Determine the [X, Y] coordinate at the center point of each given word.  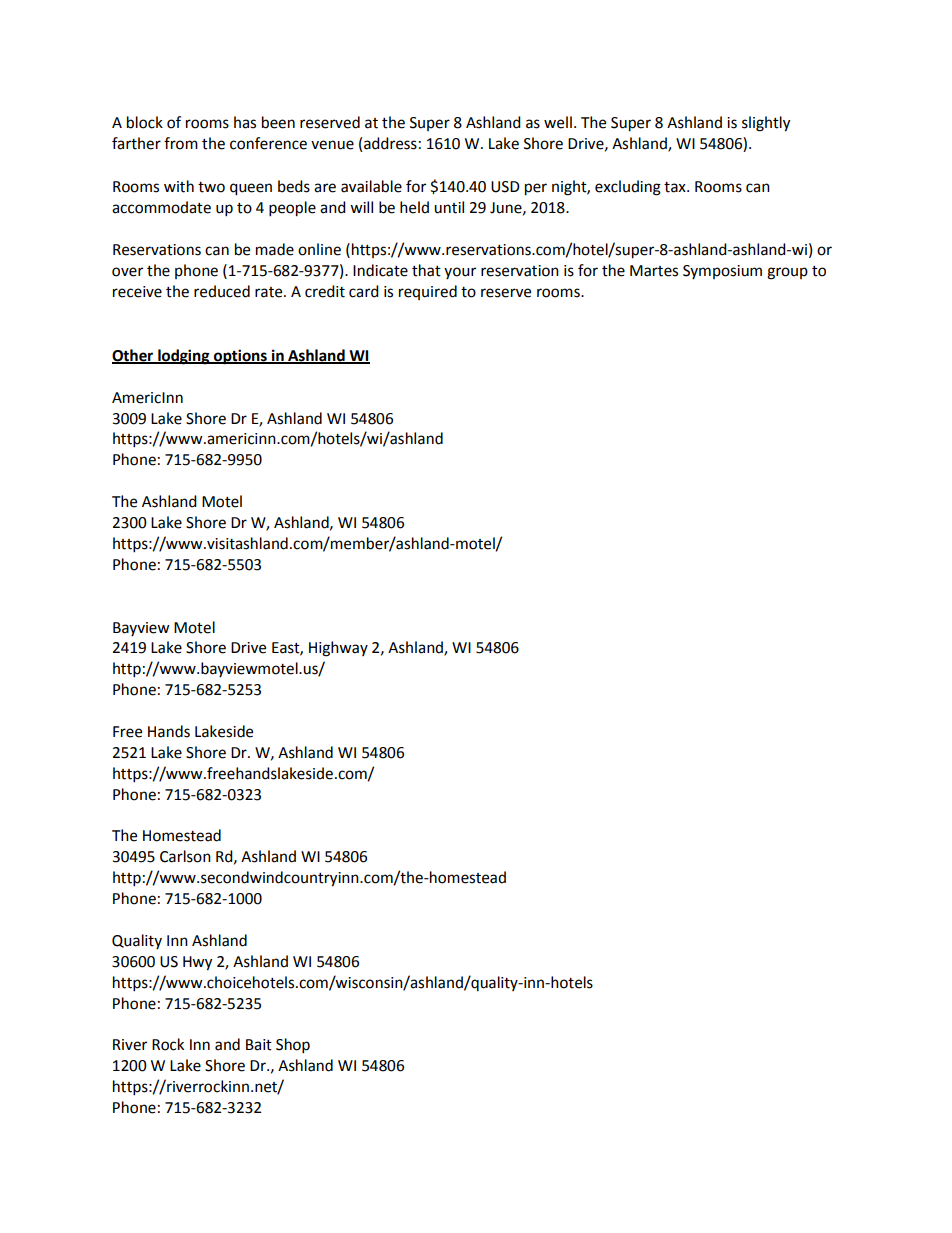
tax [676, 187]
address [390, 143]
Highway [338, 649]
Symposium [722, 272]
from [181, 143]
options [240, 357]
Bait [259, 1045]
